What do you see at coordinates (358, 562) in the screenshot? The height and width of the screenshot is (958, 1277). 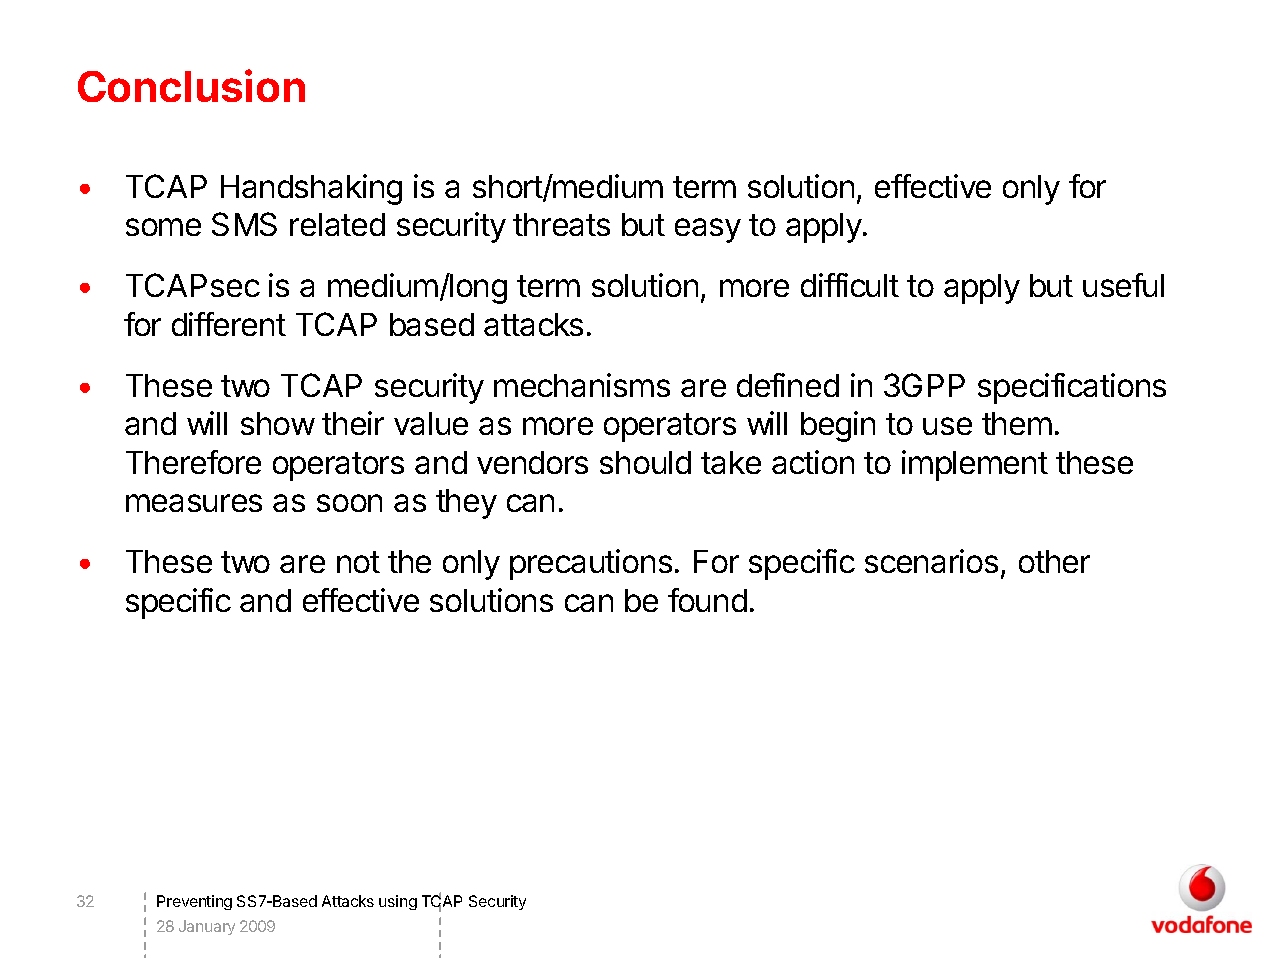 I see `not` at bounding box center [358, 562].
